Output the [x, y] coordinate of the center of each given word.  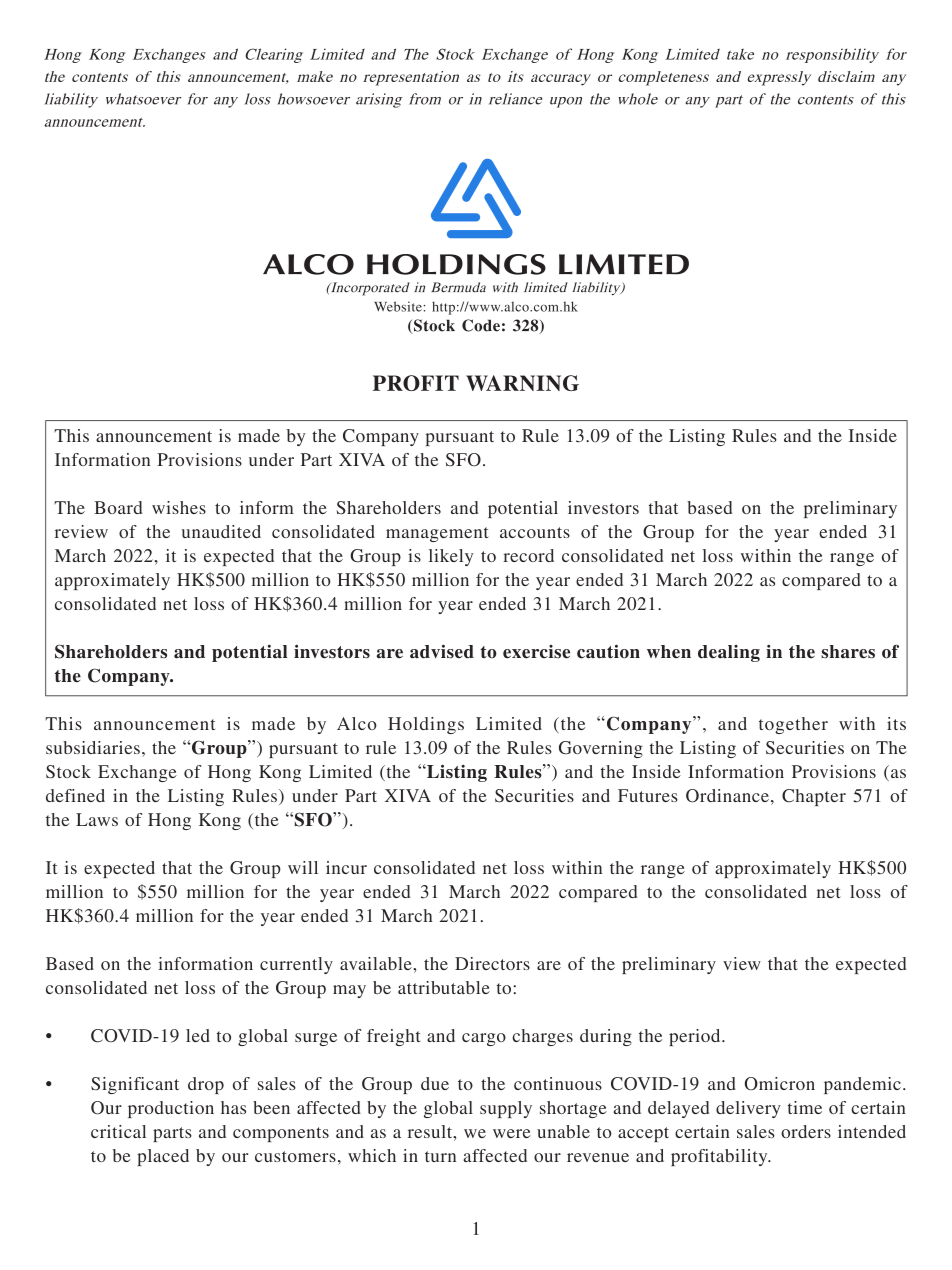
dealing [729, 653]
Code [481, 325]
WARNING [522, 383]
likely [451, 557]
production [171, 1109]
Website [399, 306]
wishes [179, 507]
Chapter [814, 797]
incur [346, 867]
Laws [97, 819]
